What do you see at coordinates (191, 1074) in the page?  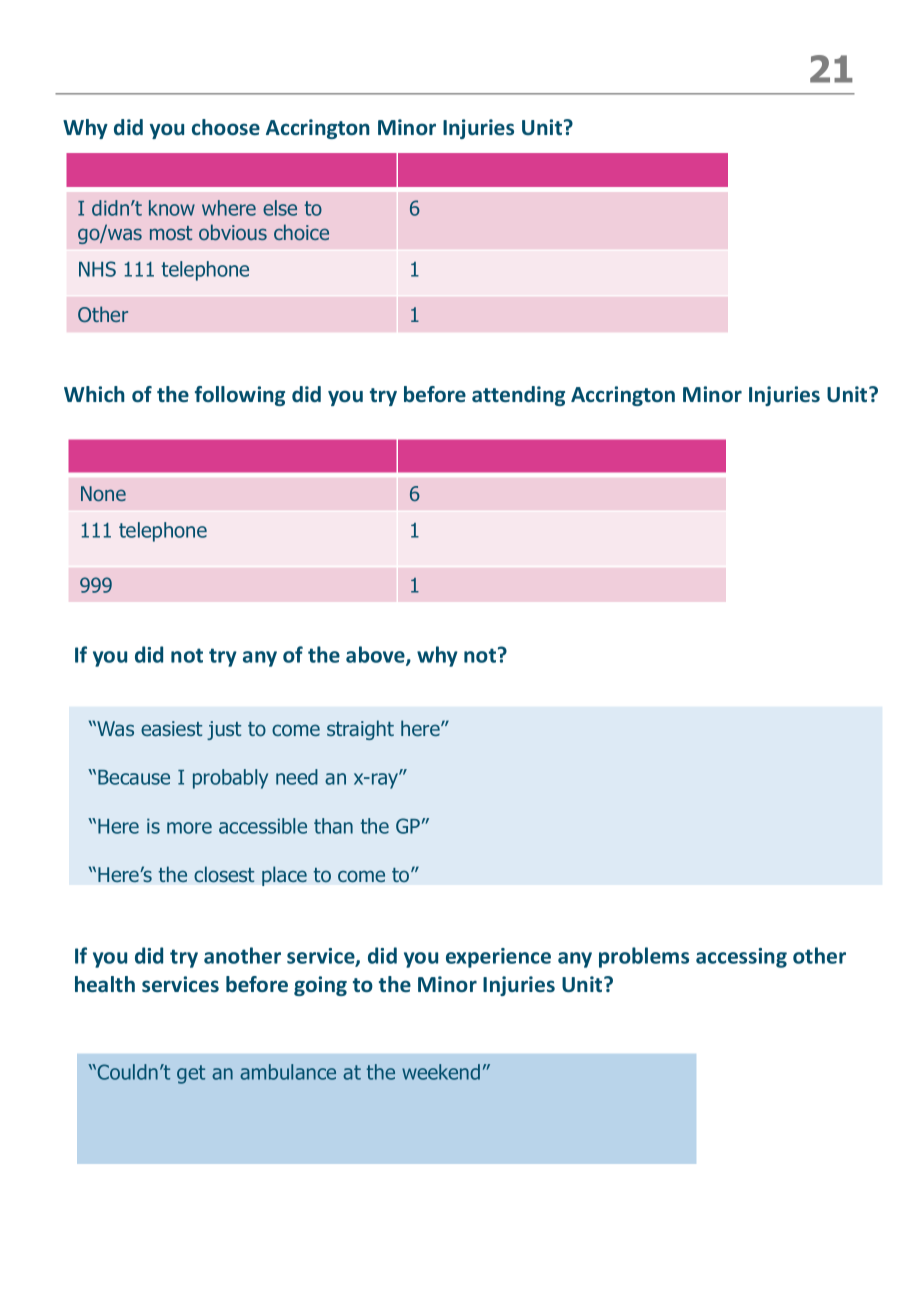 I see `get` at bounding box center [191, 1074].
